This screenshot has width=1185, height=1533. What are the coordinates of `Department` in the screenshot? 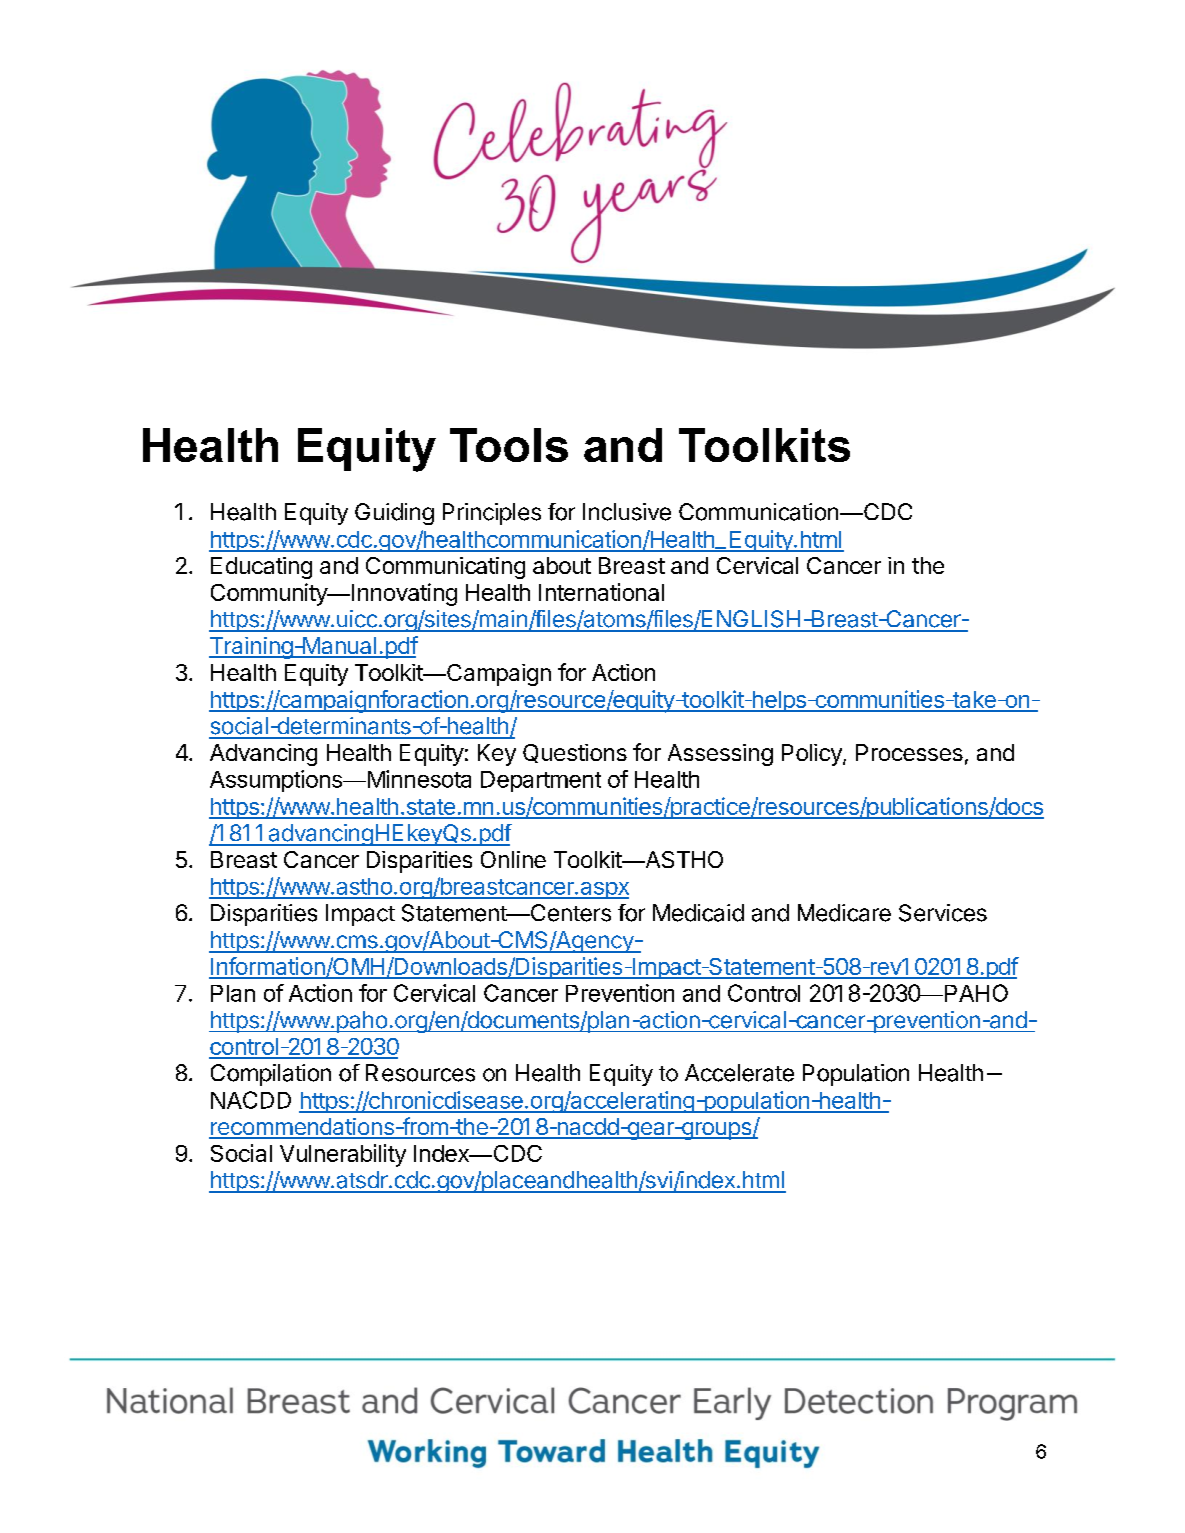 It's located at (541, 781).
